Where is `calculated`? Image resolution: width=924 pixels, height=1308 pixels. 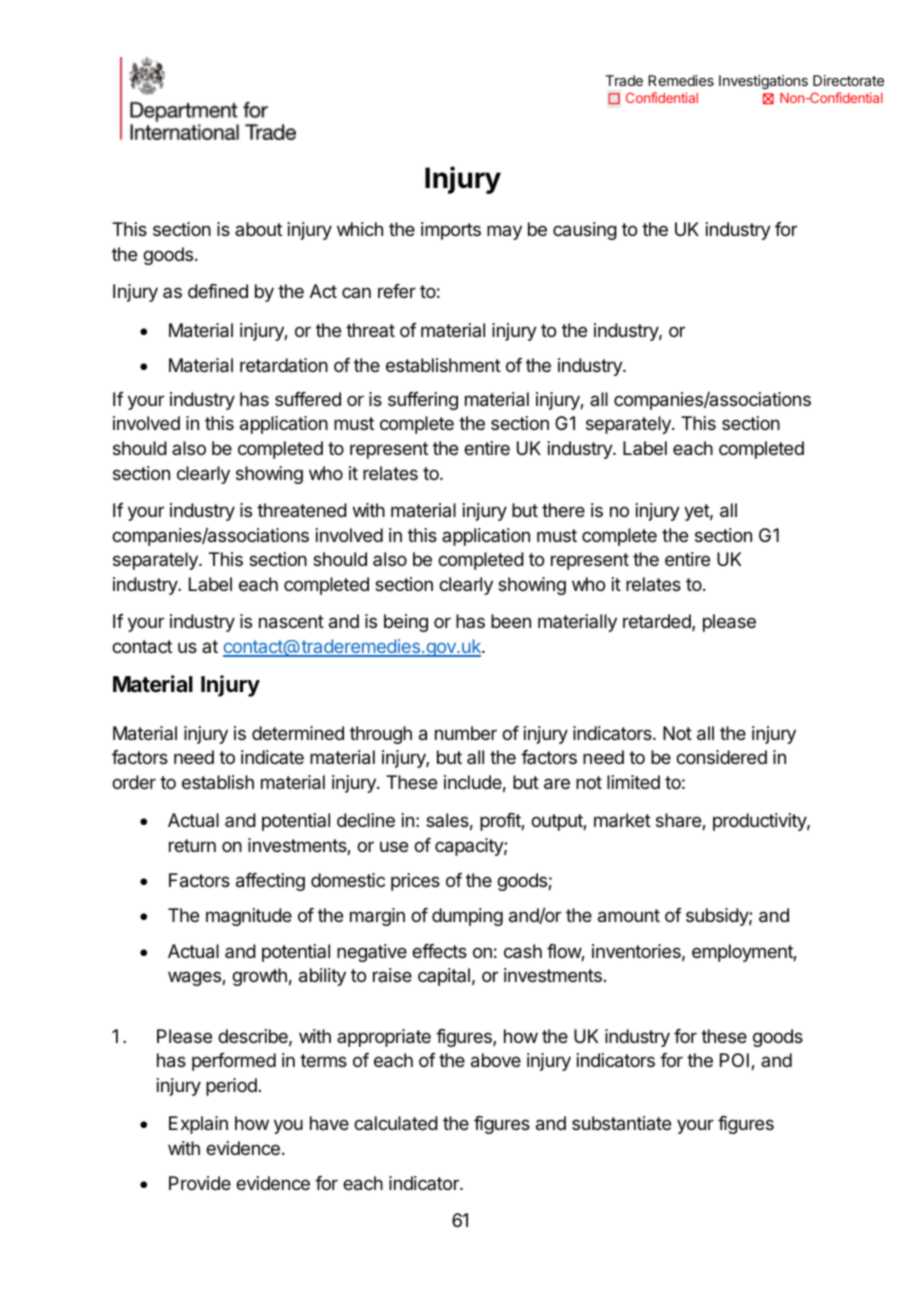 calculated is located at coordinates (396, 1123).
